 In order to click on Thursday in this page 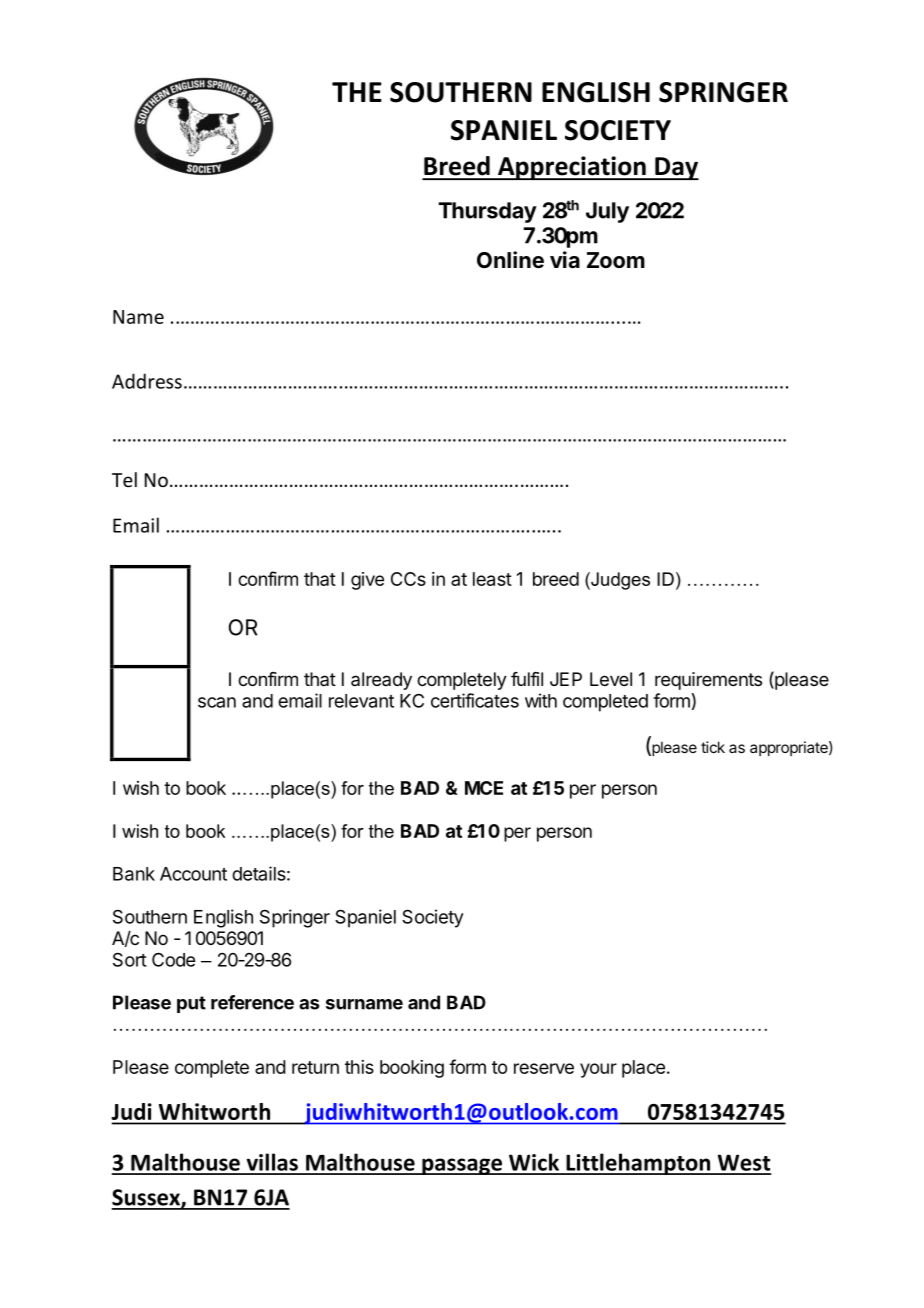, I will do `click(487, 212)`.
